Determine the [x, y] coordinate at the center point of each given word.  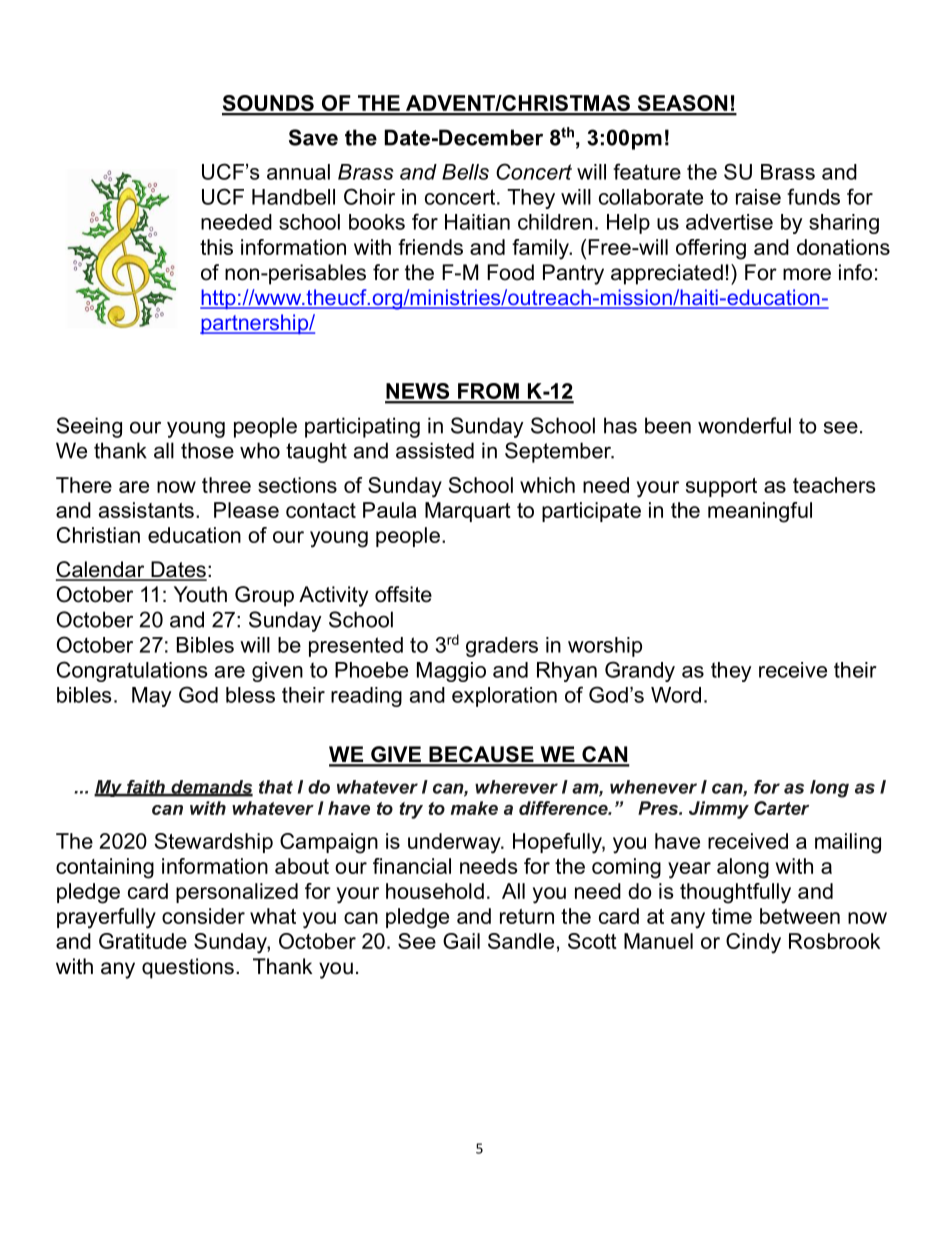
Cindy [753, 943]
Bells [465, 172]
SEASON [682, 104]
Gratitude [143, 941]
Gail [461, 941]
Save [313, 137]
